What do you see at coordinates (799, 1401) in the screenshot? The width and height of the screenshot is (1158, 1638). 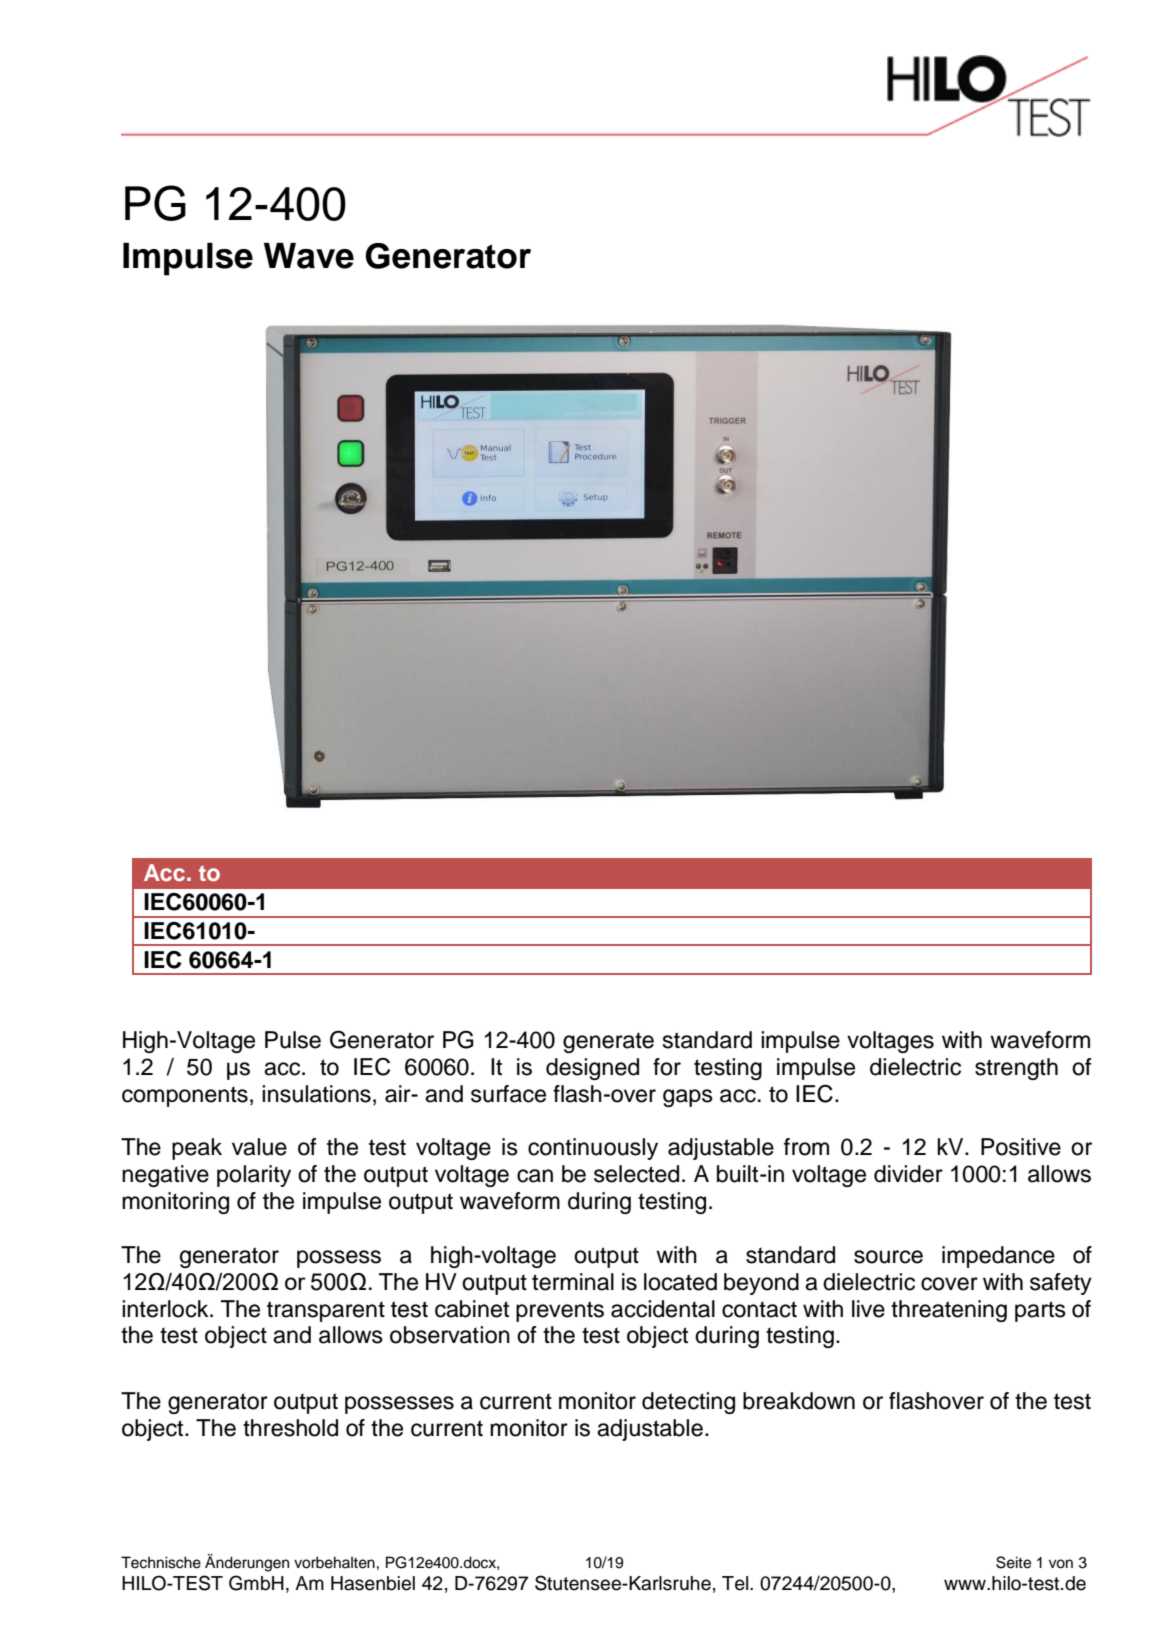 I see `breakdown` at bounding box center [799, 1401].
